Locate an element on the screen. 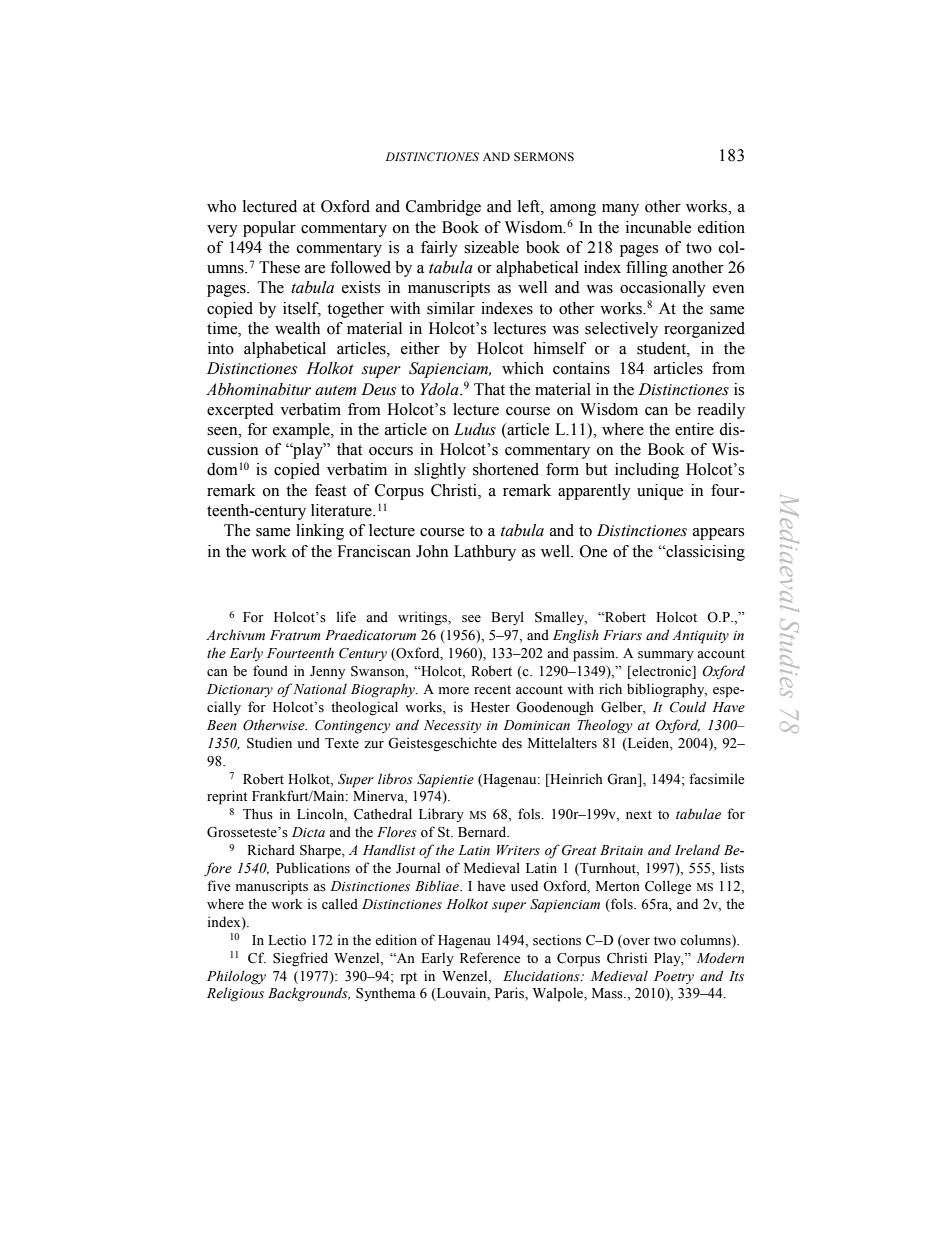 Image resolution: width=952 pixels, height=1233 pixels. entire is located at coordinates (694, 429).
